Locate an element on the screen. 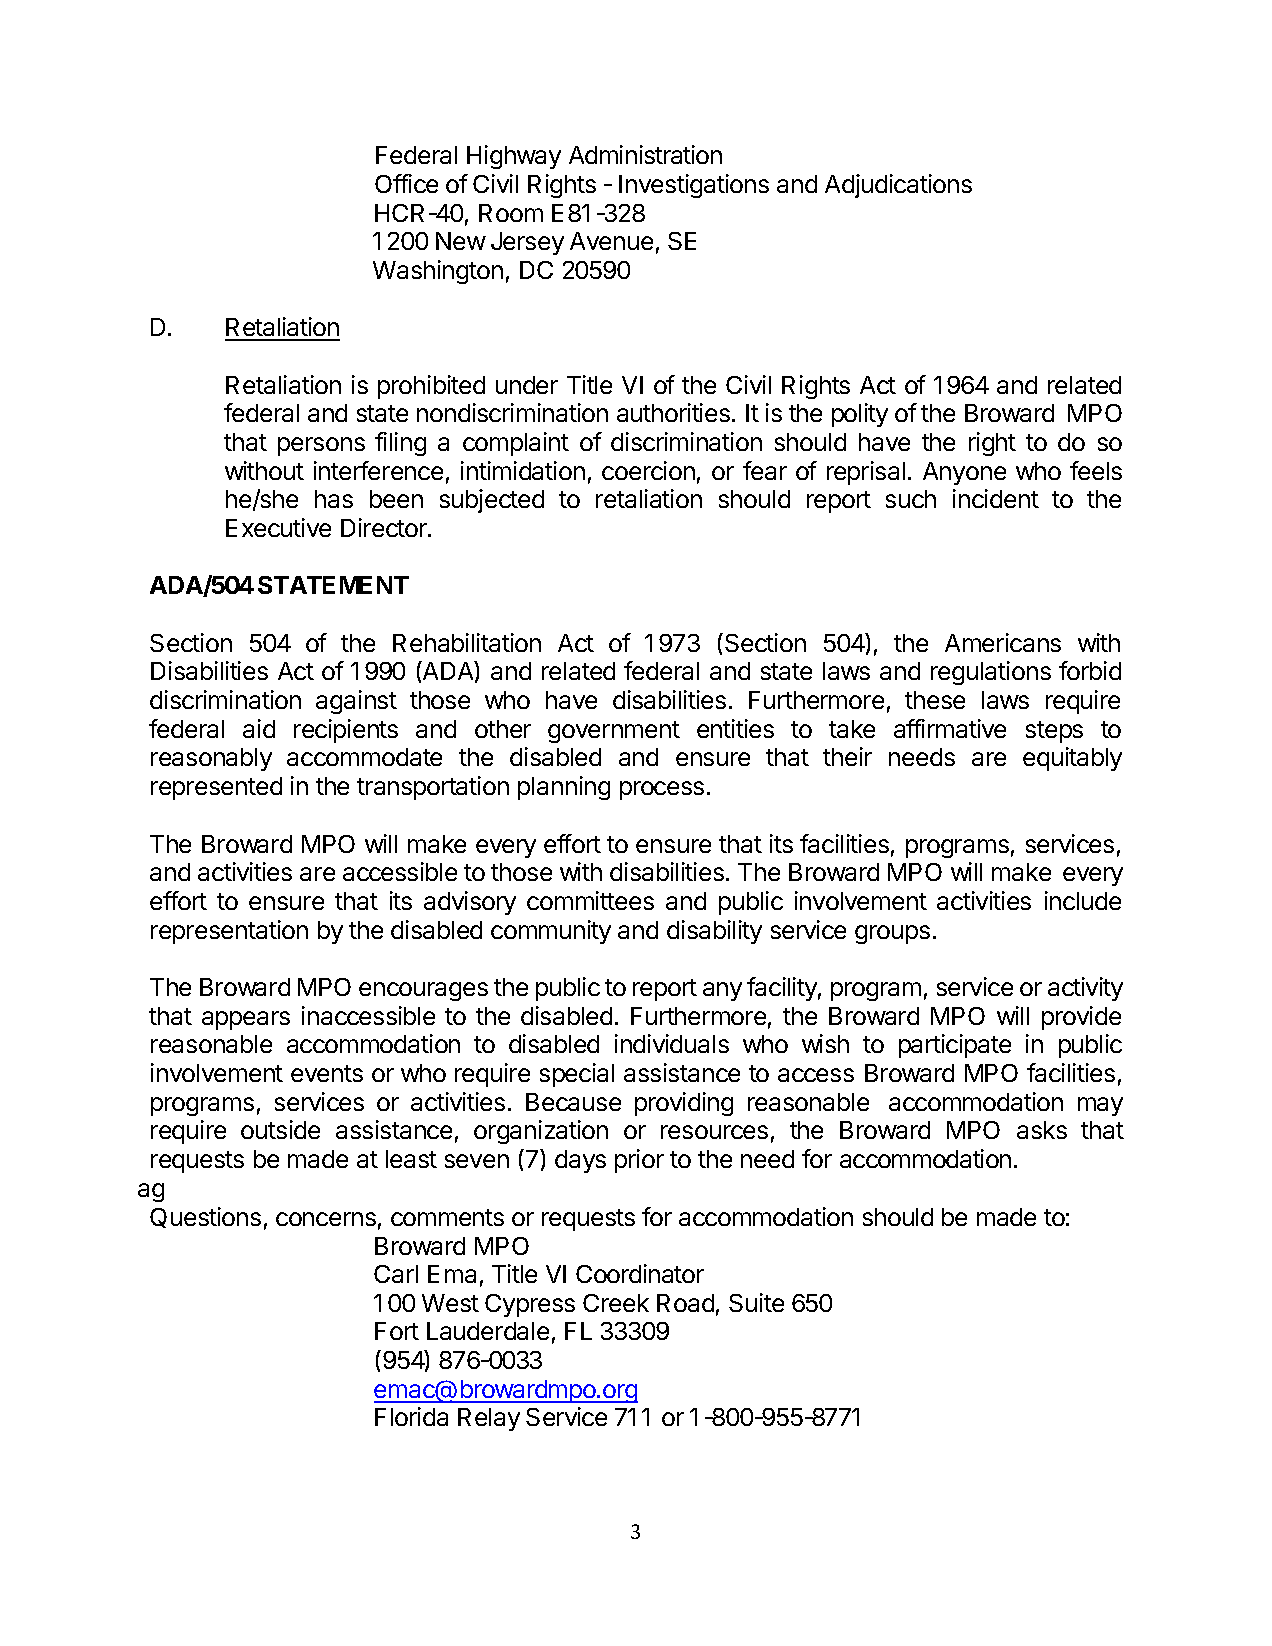 The image size is (1272, 1646). events is located at coordinates (327, 1073).
